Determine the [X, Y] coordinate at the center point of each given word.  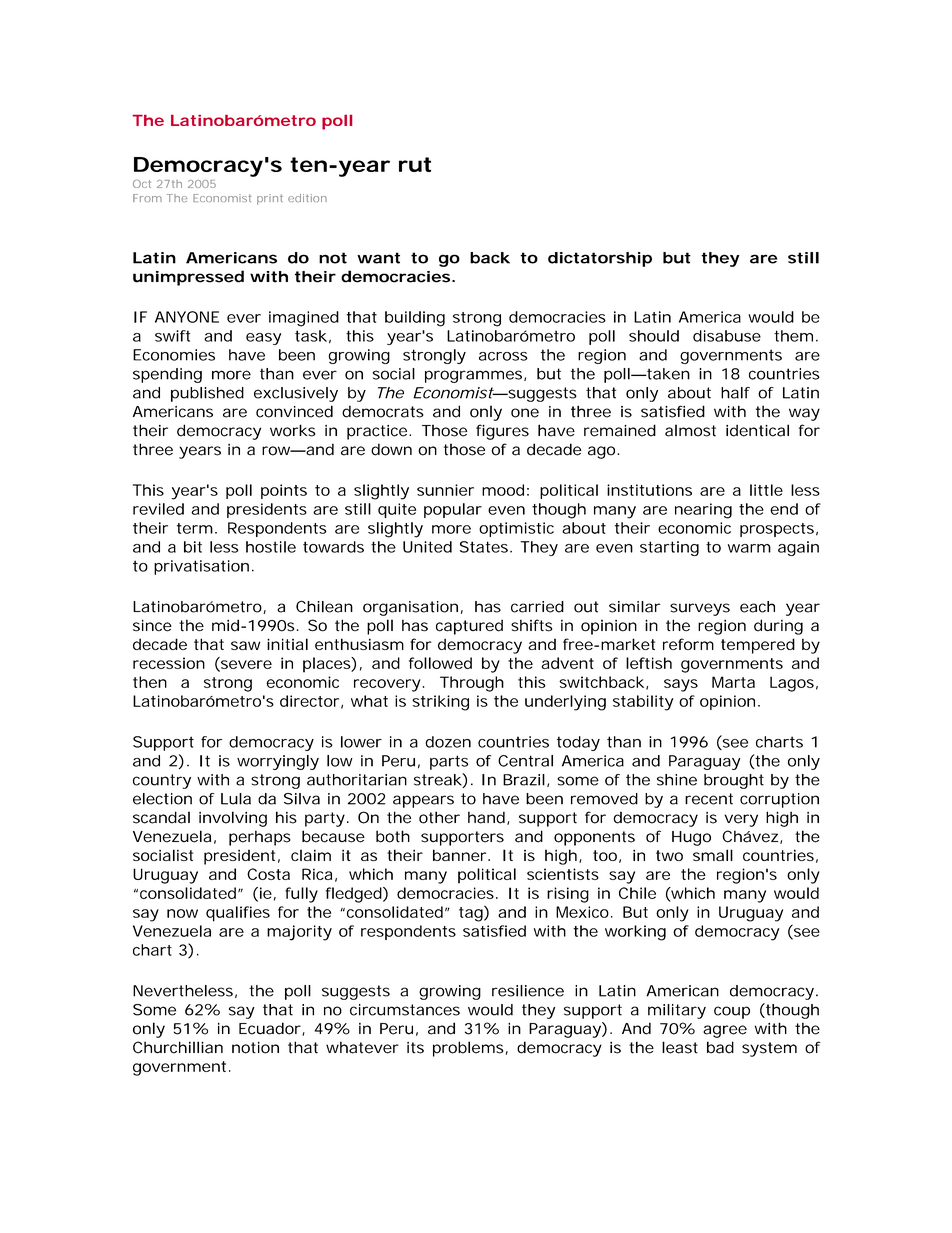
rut [415, 164]
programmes [475, 376]
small [713, 855]
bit [193, 547]
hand [486, 817]
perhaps [260, 838]
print [270, 199]
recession [169, 663]
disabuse [727, 336]
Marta [733, 682]
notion [255, 1047]
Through [472, 684]
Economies [174, 355]
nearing [703, 511]
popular [453, 510]
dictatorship [600, 259]
